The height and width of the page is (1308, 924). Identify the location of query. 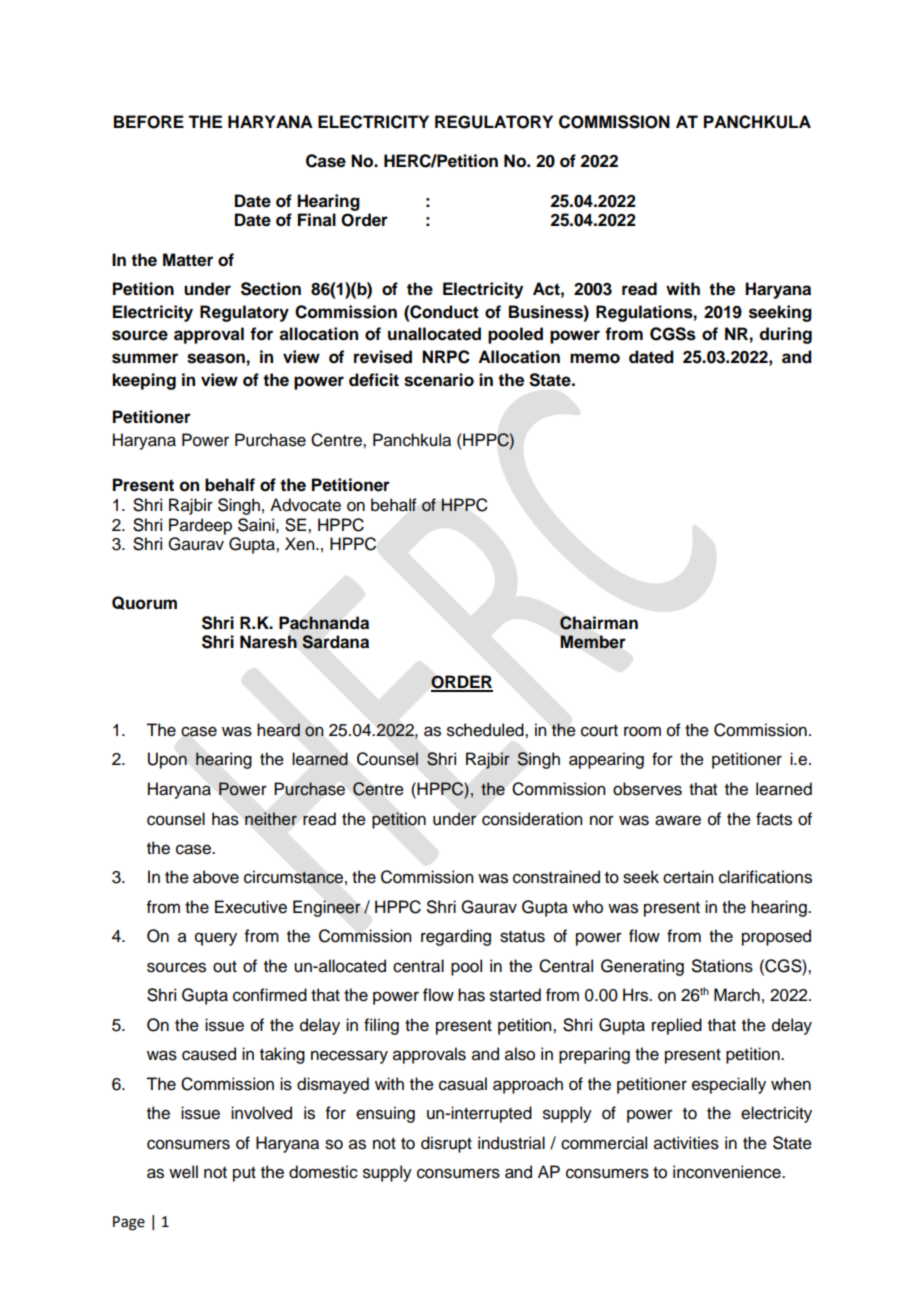
(216, 939).
